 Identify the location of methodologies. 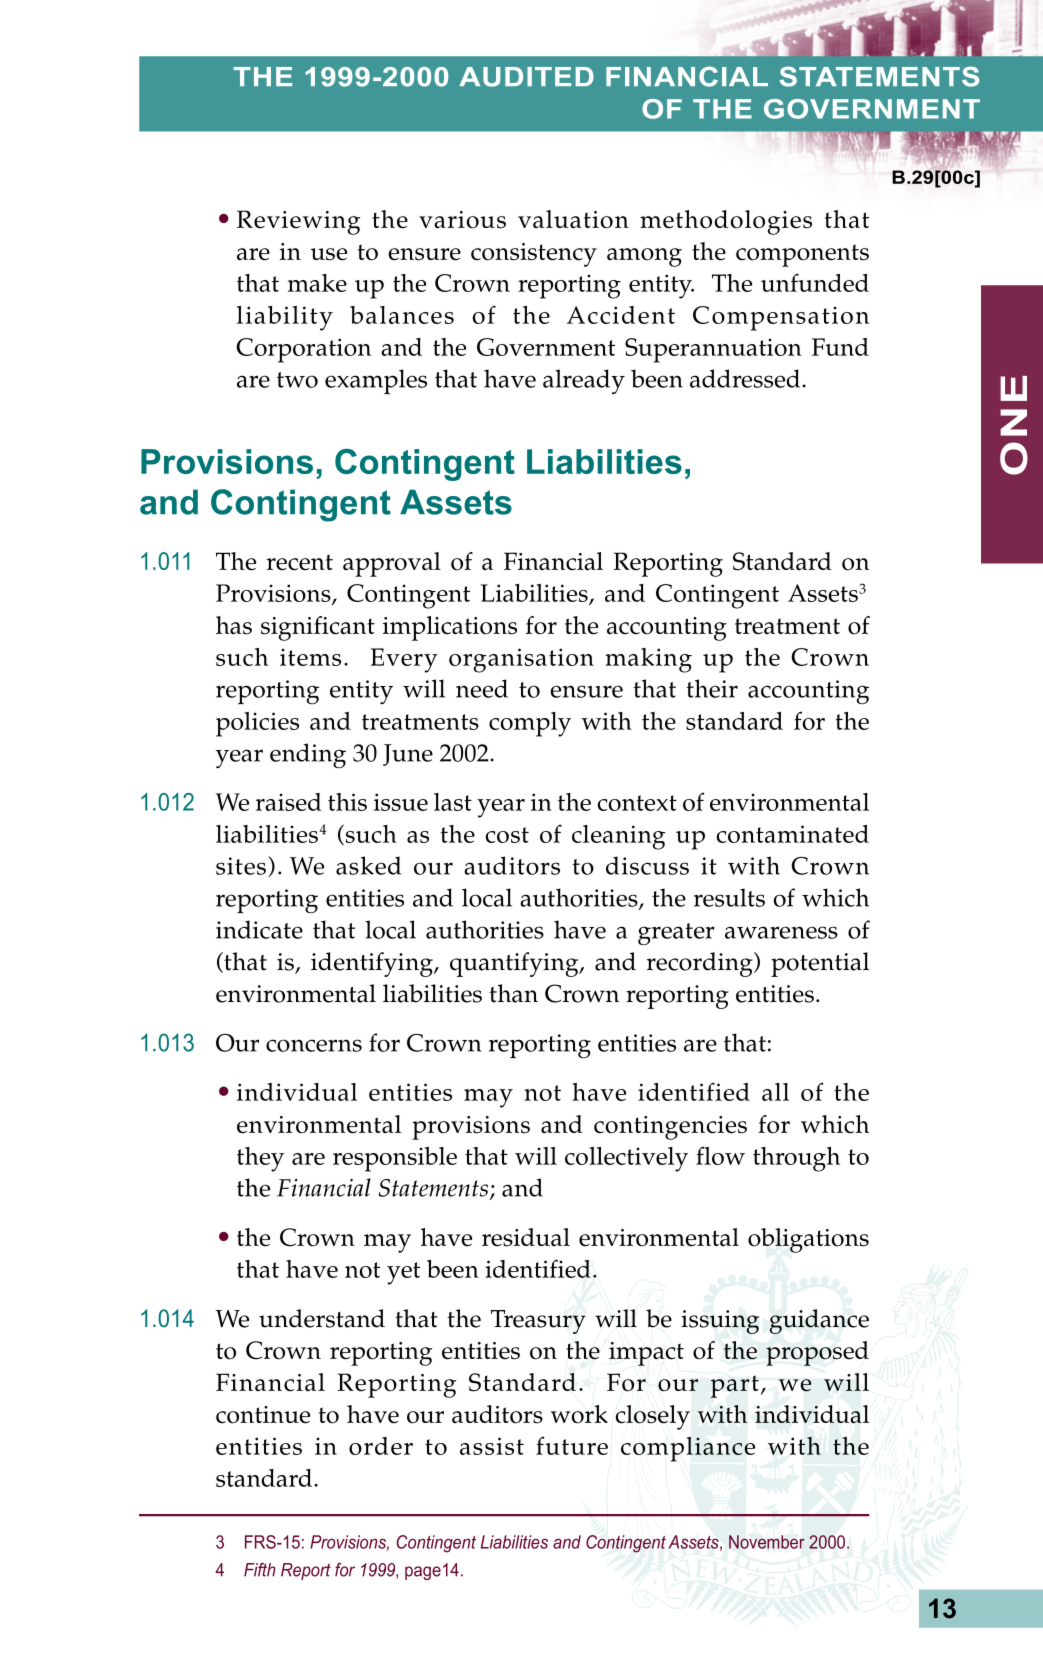
(726, 222).
